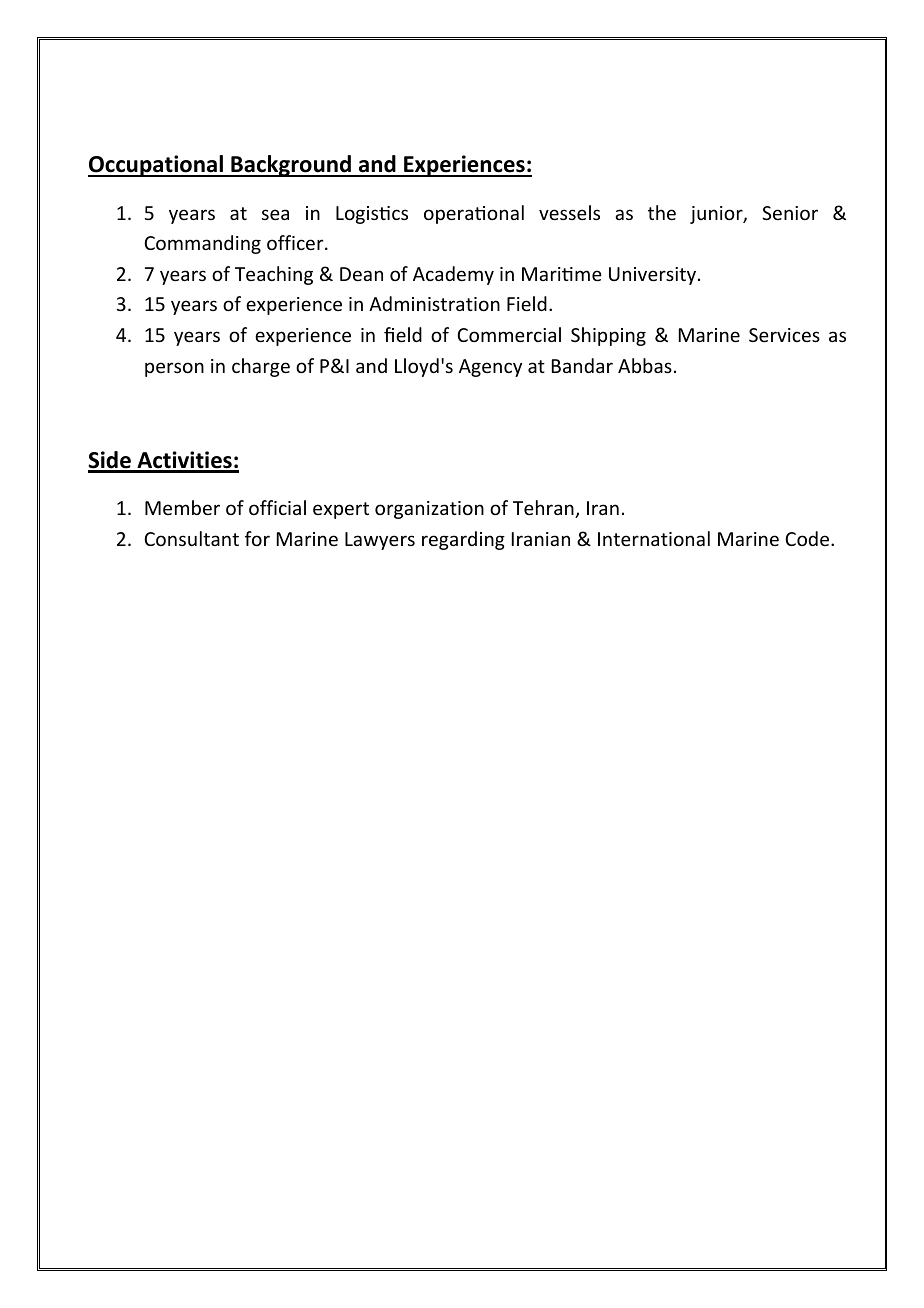 The image size is (924, 1308). I want to click on vessels, so click(569, 212).
